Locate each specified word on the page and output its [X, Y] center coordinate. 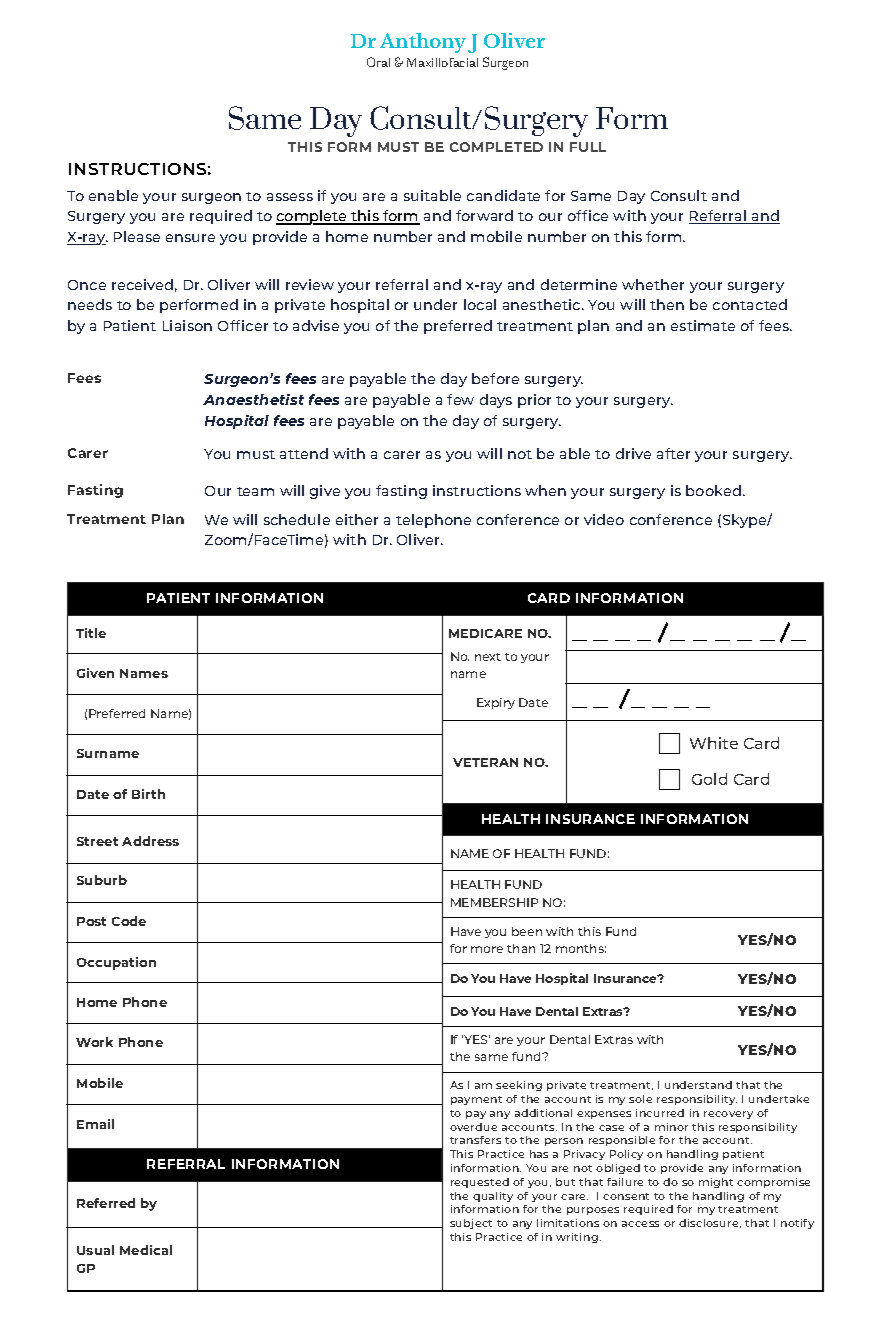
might [716, 1183]
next [488, 657]
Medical [146, 1250]
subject [471, 1224]
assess [290, 197]
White [714, 743]
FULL [588, 147]
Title [91, 633]
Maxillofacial [442, 62]
